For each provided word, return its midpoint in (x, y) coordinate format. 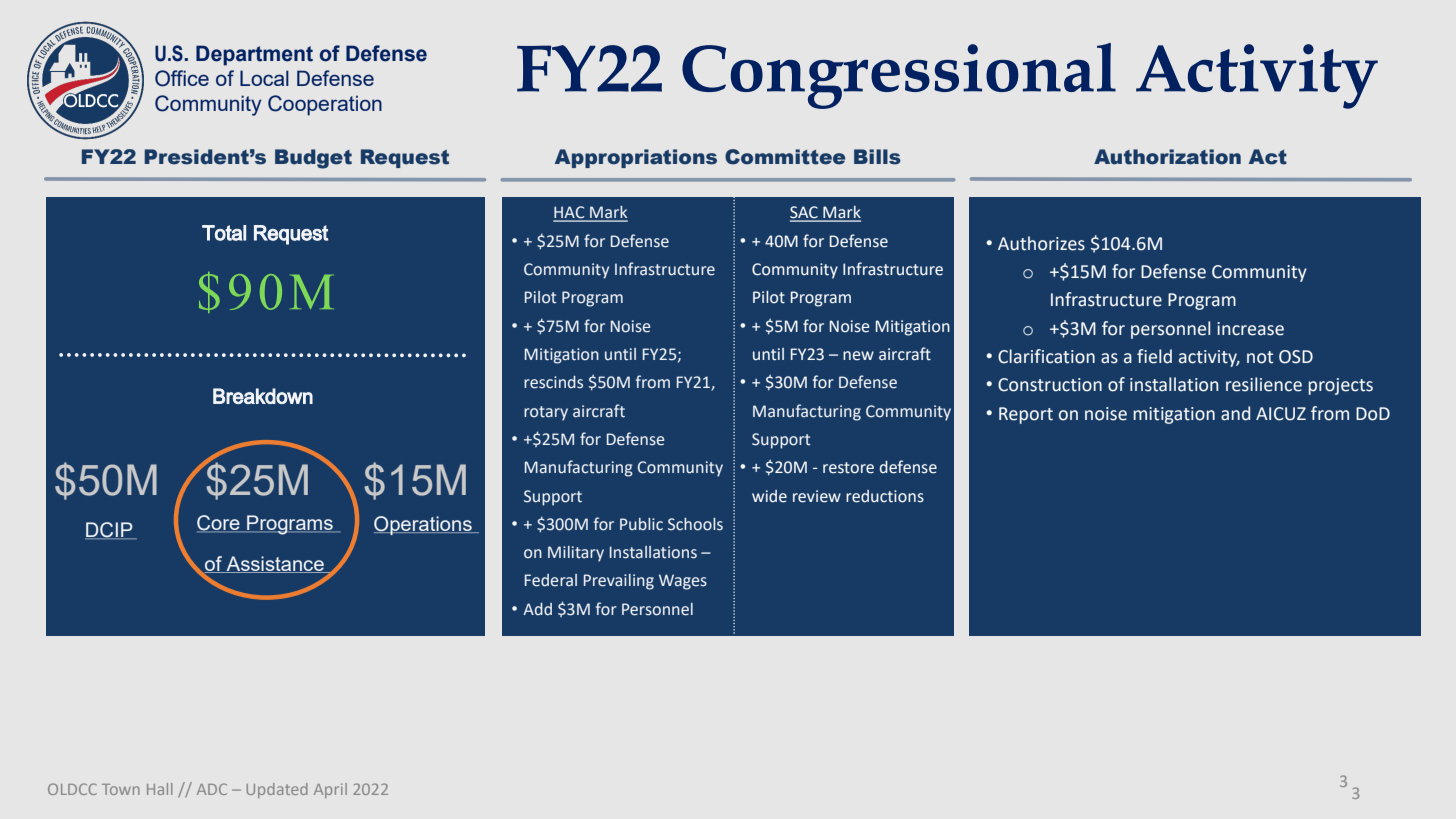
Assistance (275, 564)
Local (264, 78)
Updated (277, 790)
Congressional (899, 76)
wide (769, 496)
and (1235, 413)
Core (219, 524)
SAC (805, 213)
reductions (885, 496)
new (858, 356)
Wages (683, 582)
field (1154, 356)
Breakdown (263, 396)
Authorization (1167, 157)
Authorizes (1041, 243)
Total (224, 233)
